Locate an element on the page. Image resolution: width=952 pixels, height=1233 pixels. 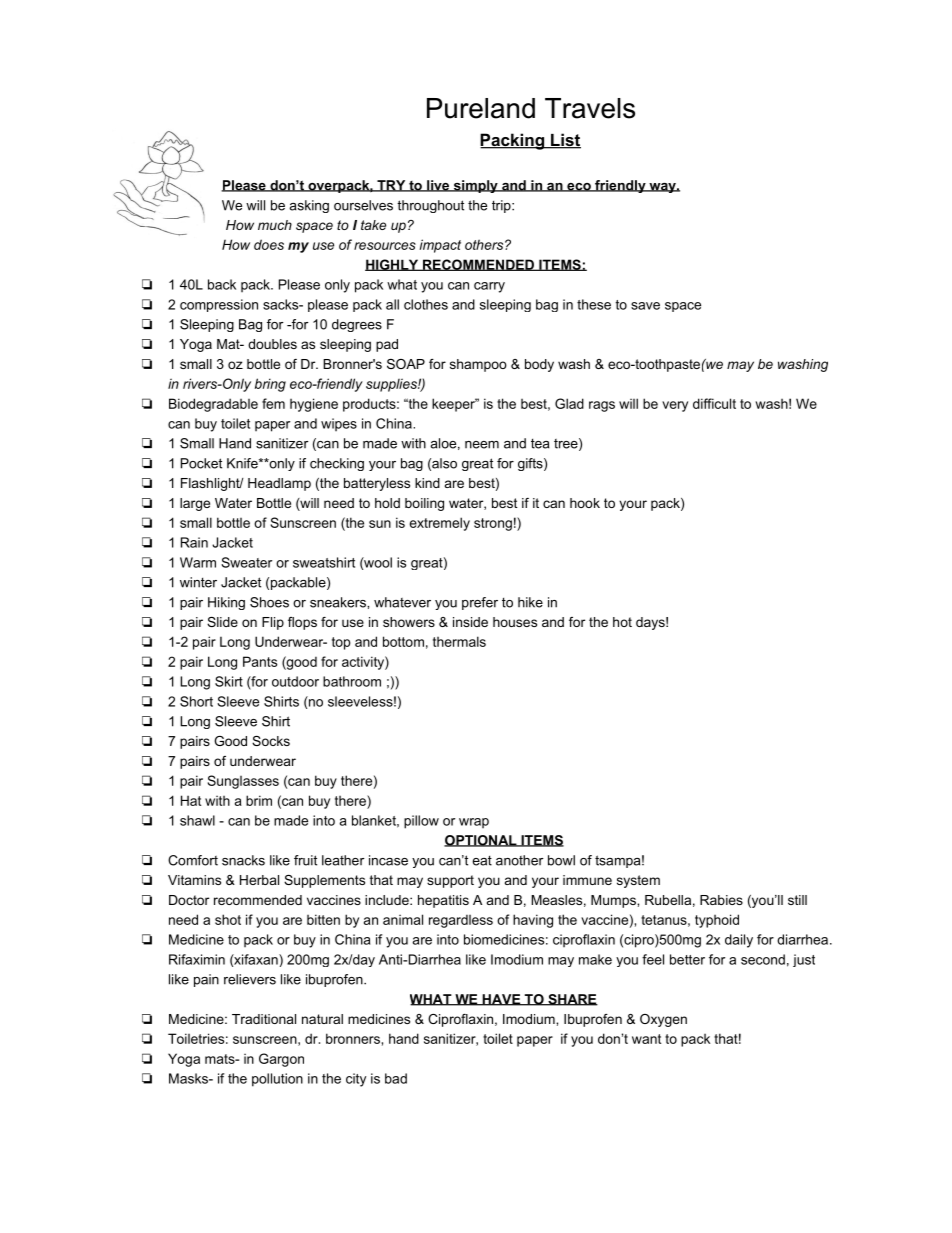
Herbal is located at coordinates (259, 880).
